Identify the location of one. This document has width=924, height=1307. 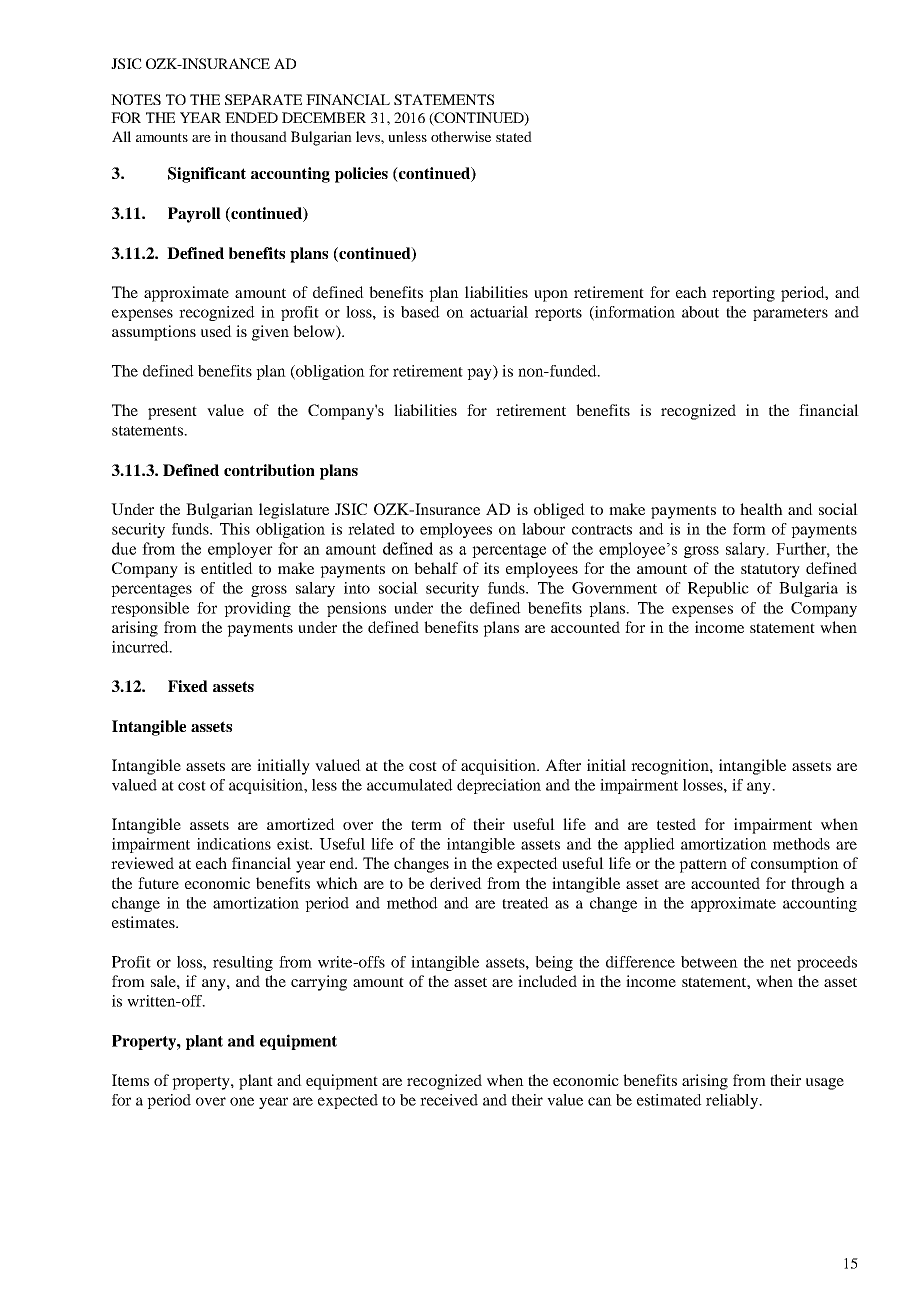
(242, 1101).
